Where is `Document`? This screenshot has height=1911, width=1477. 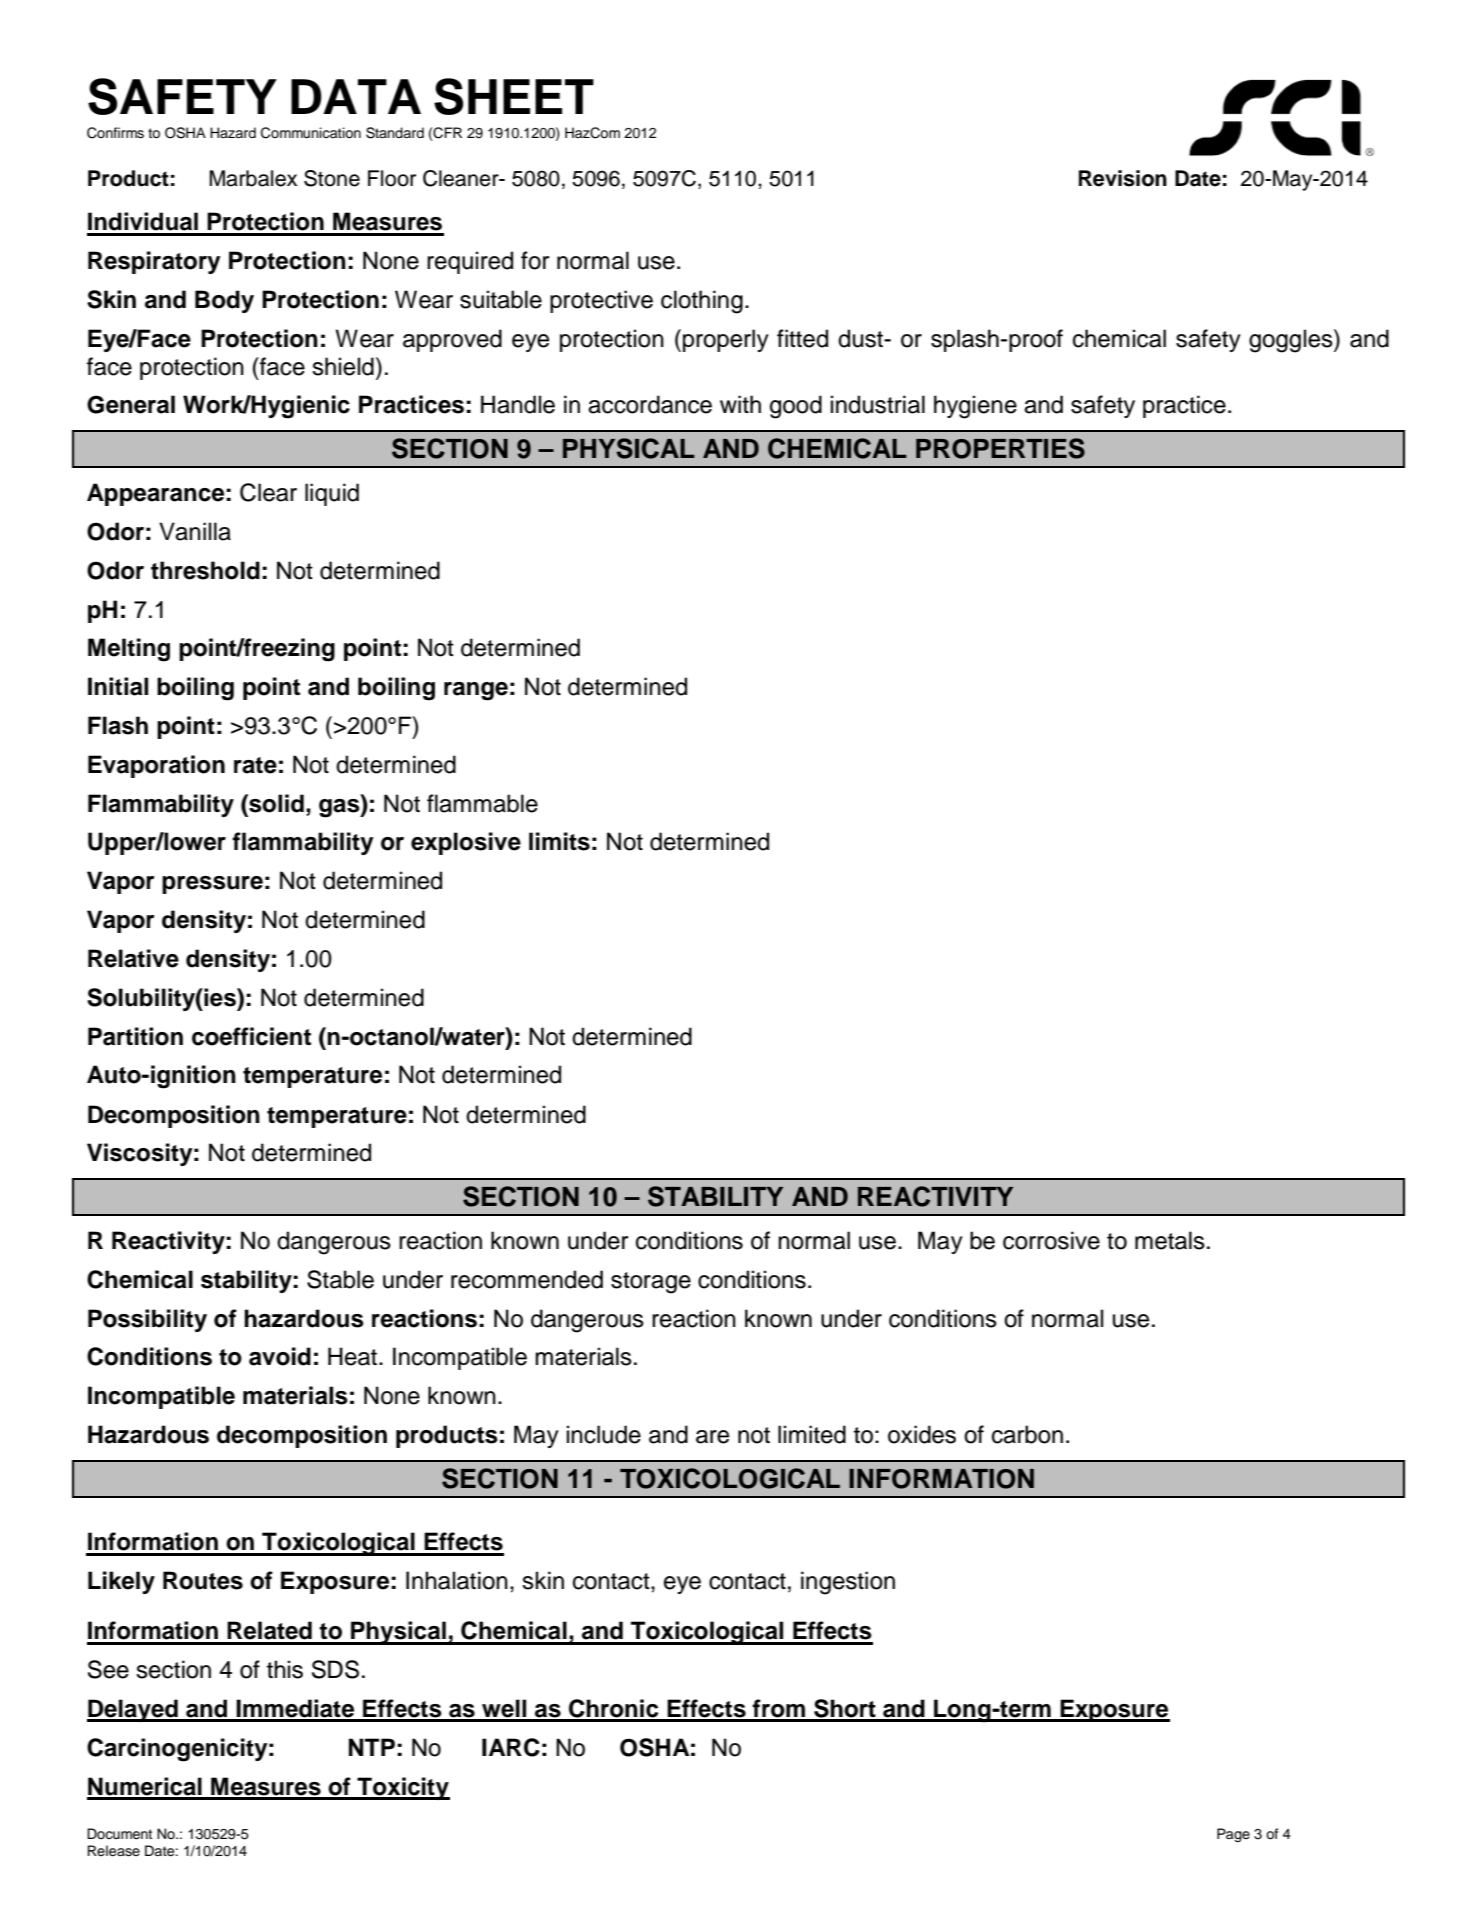
Document is located at coordinates (119, 1834).
